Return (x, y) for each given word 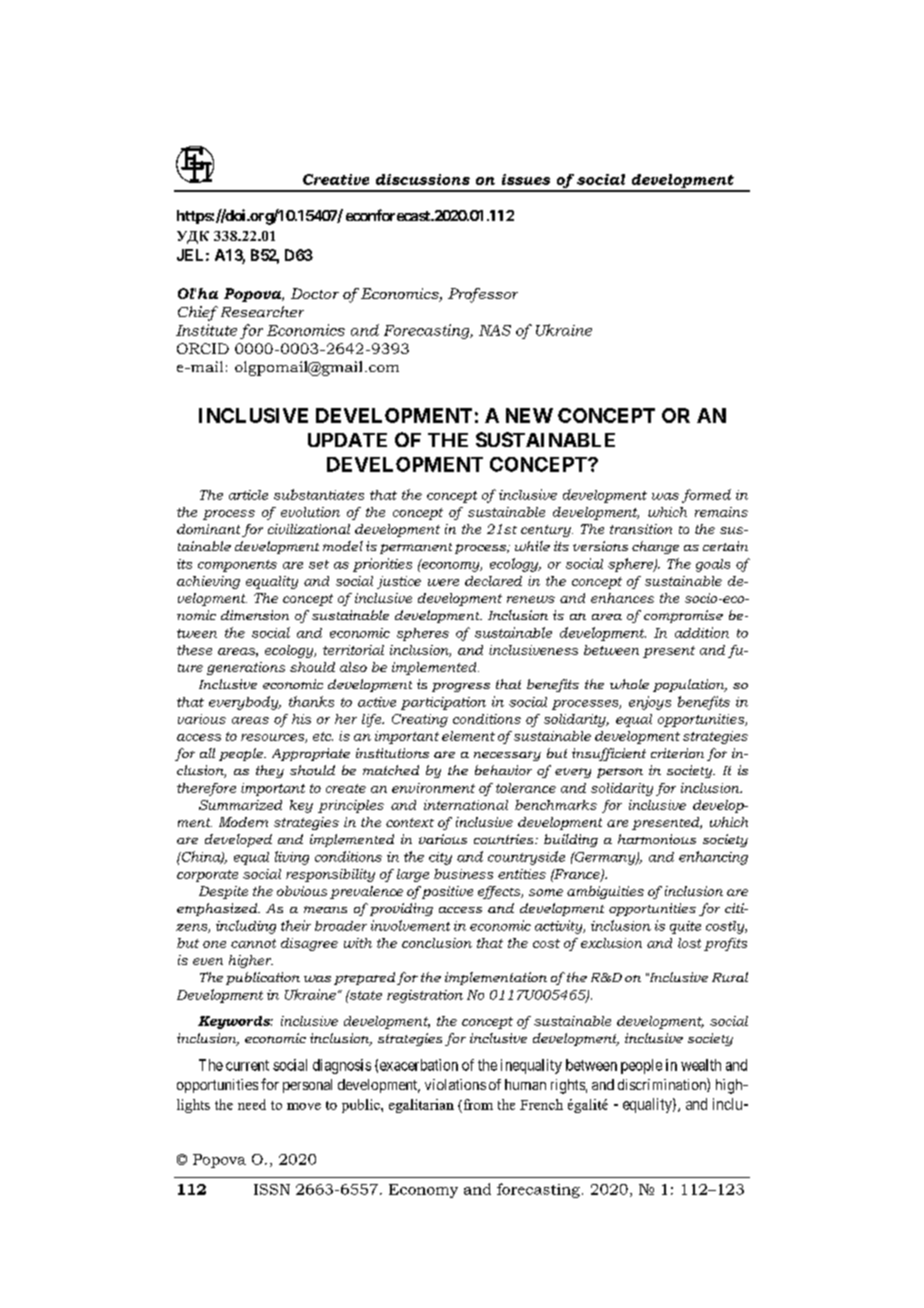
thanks (311, 701)
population (690, 685)
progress (461, 687)
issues (526, 179)
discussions (423, 179)
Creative (336, 179)
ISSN (272, 1189)
